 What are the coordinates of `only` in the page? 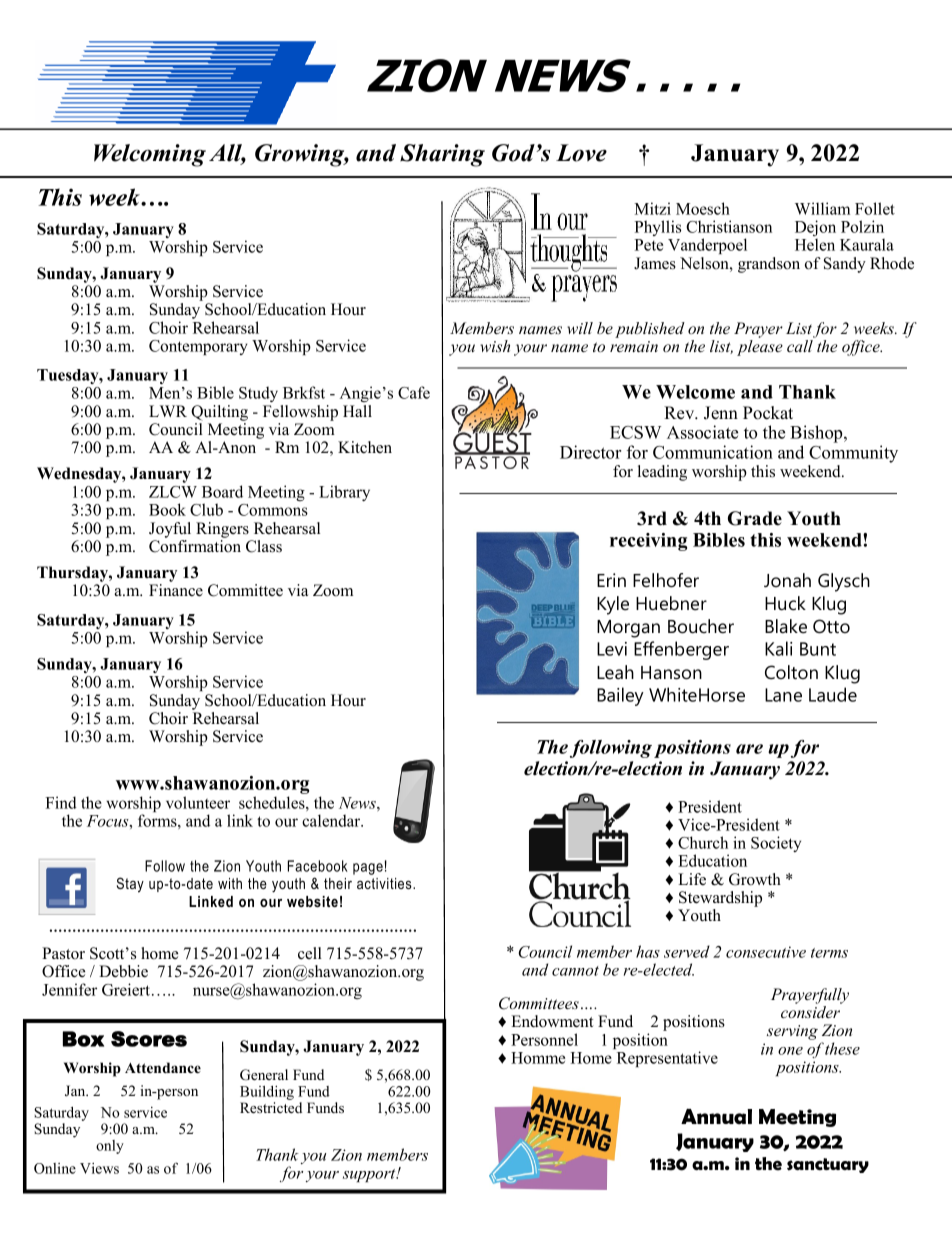 It's located at (110, 1147).
